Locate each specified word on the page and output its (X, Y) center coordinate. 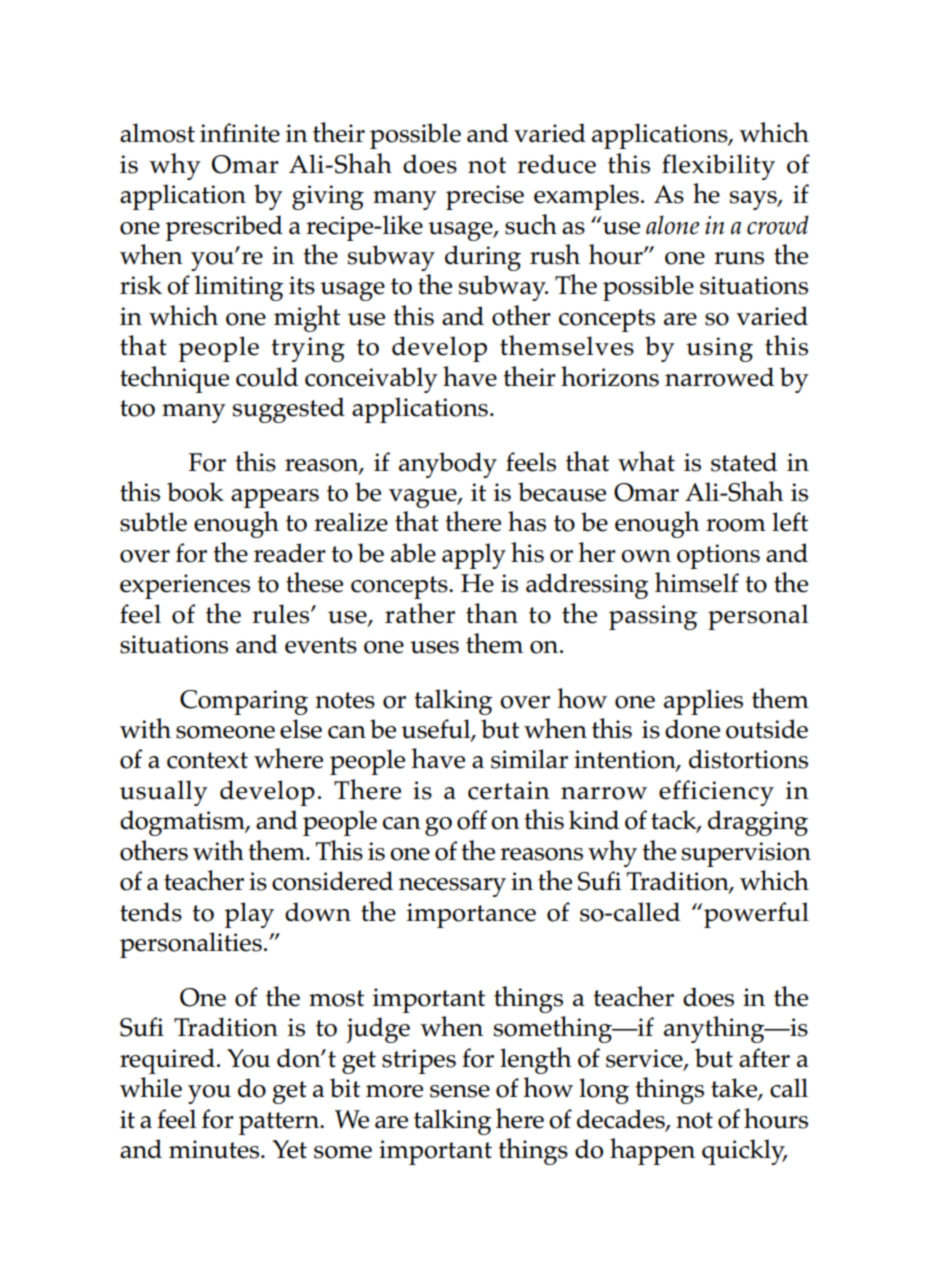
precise (485, 197)
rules (282, 614)
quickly (744, 1152)
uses (434, 647)
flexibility (718, 167)
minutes (215, 1149)
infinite (240, 133)
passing (653, 617)
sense (460, 1091)
